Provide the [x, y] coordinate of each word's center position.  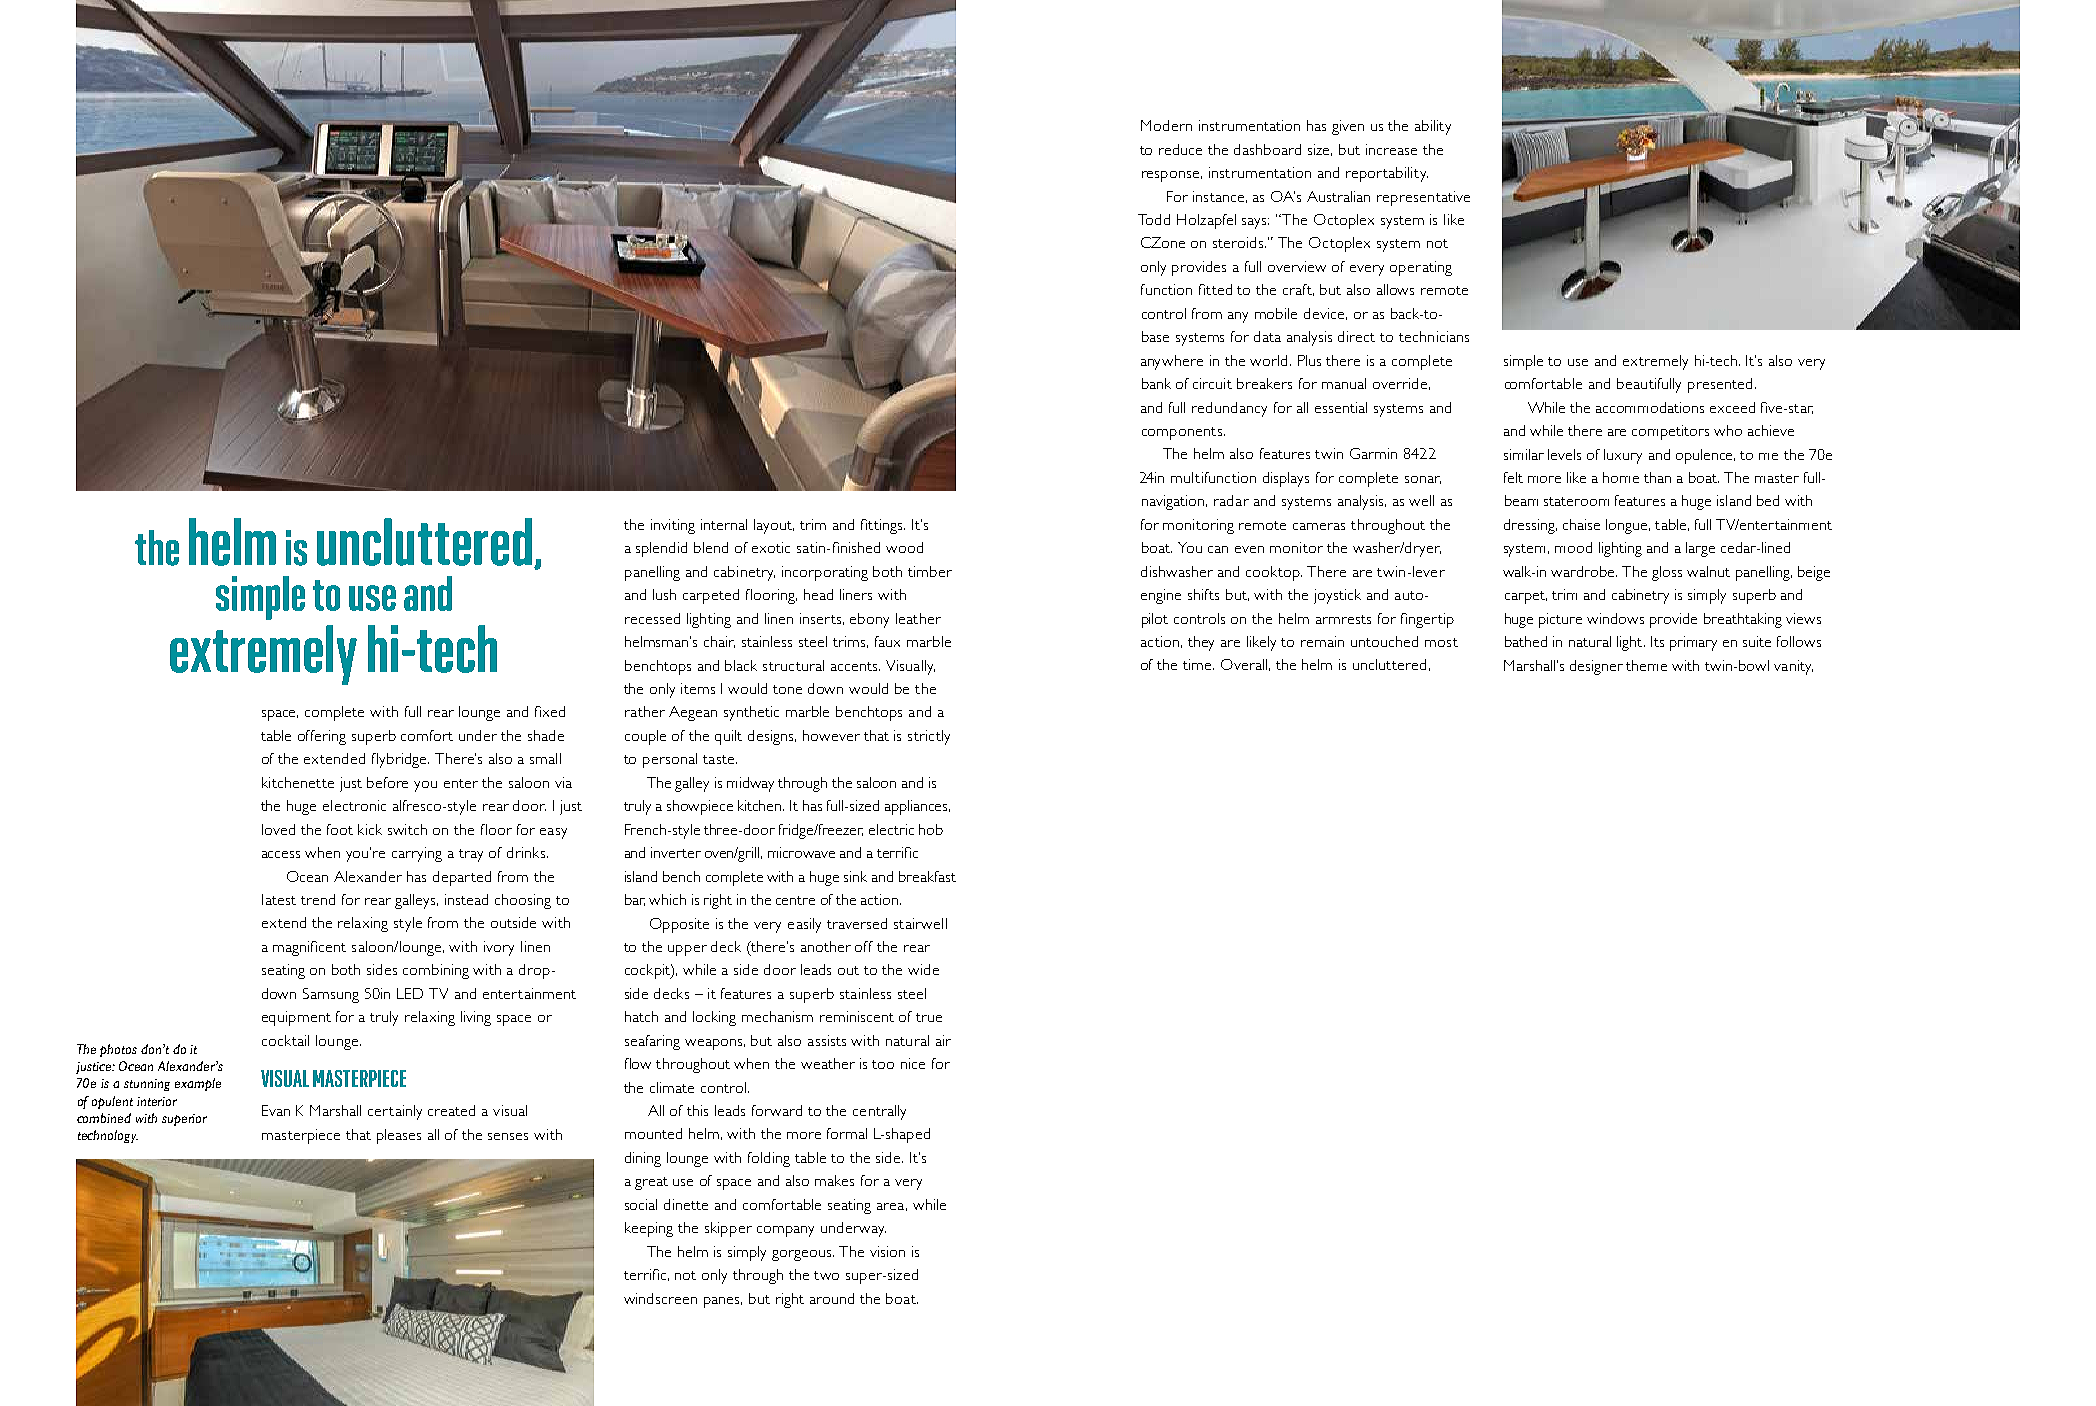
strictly [929, 737]
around [832, 1298]
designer [1596, 667]
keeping [649, 1229]
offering [322, 737]
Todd [1154, 219]
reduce [1180, 149]
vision [887, 1251]
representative [1423, 198]
